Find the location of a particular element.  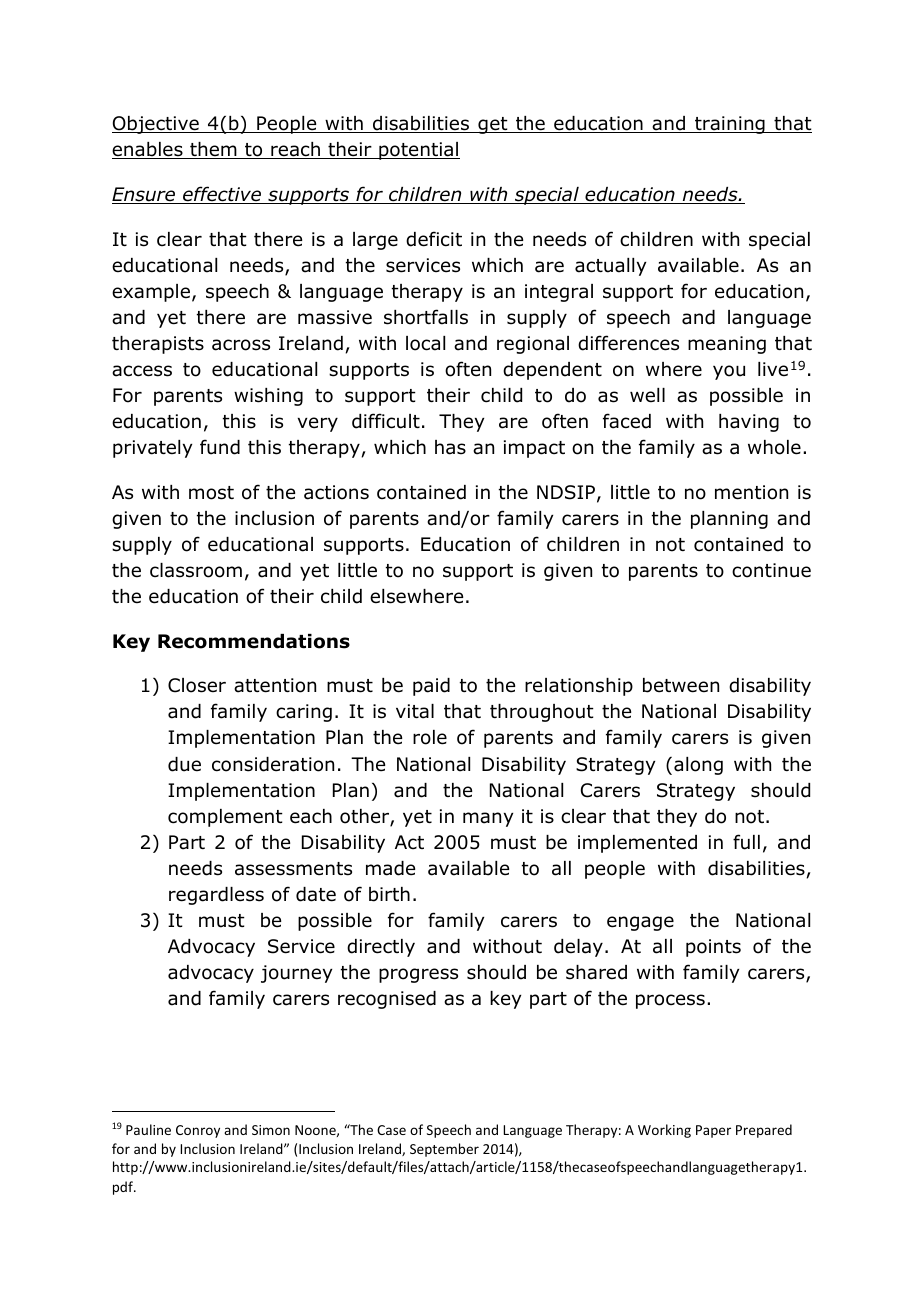

birth is located at coordinates (389, 894).
